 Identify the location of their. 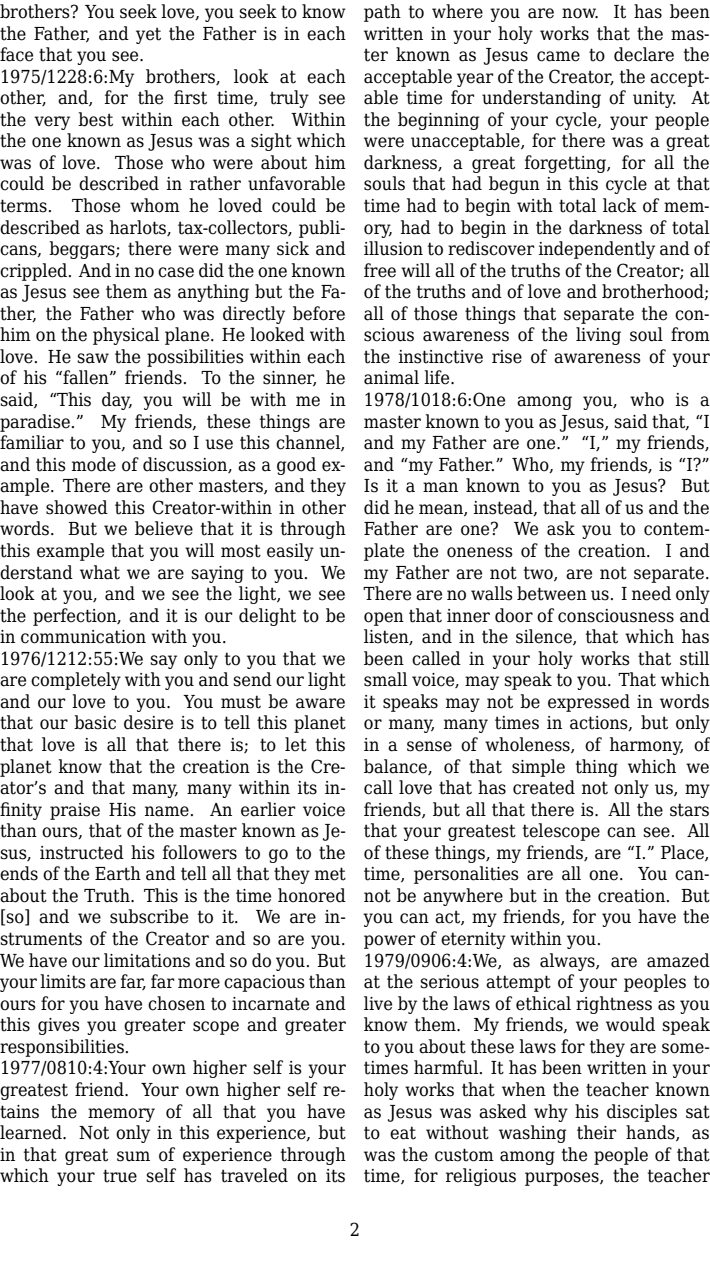
(596, 1132).
